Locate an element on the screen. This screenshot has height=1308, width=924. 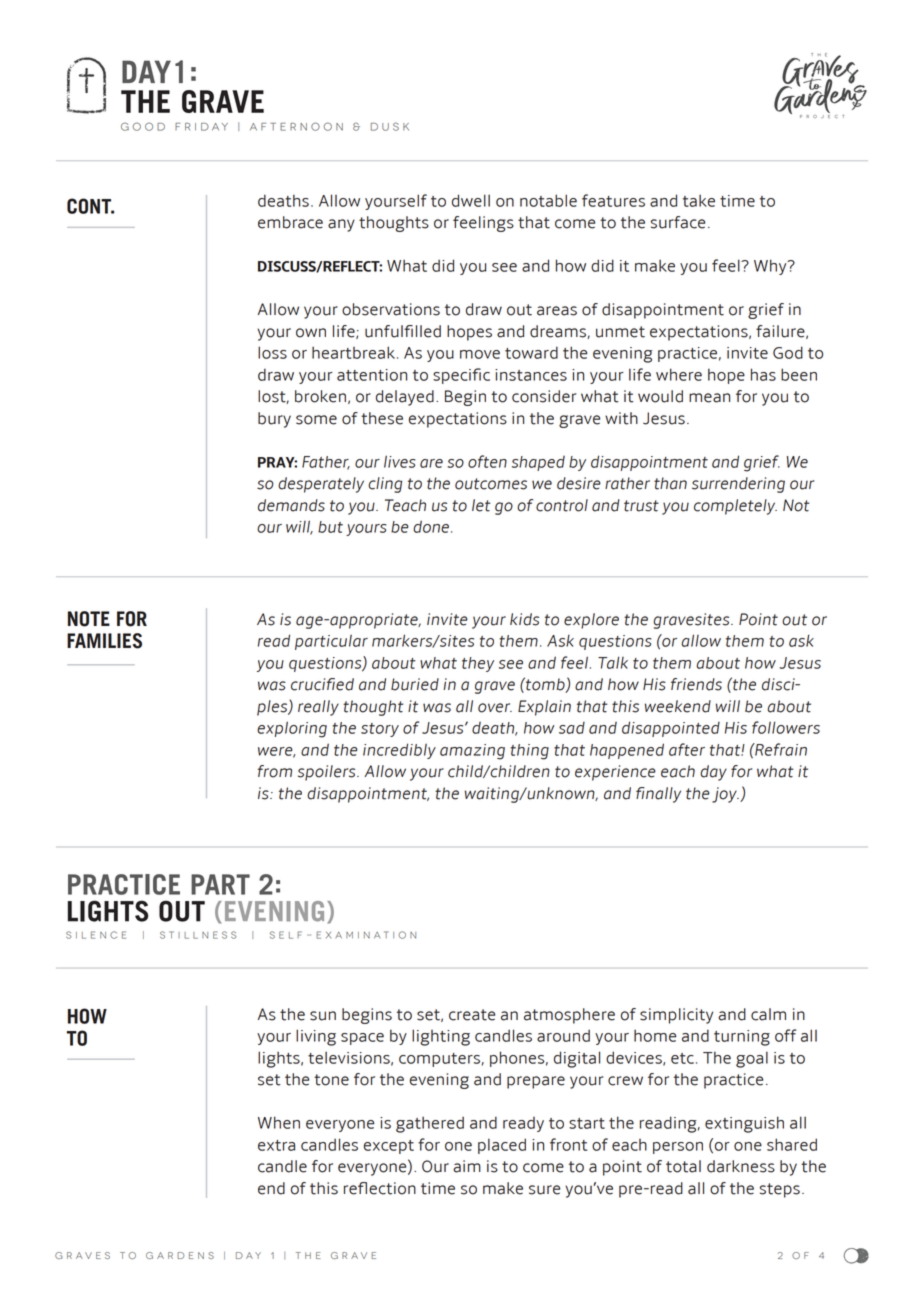
embrace is located at coordinates (290, 222).
